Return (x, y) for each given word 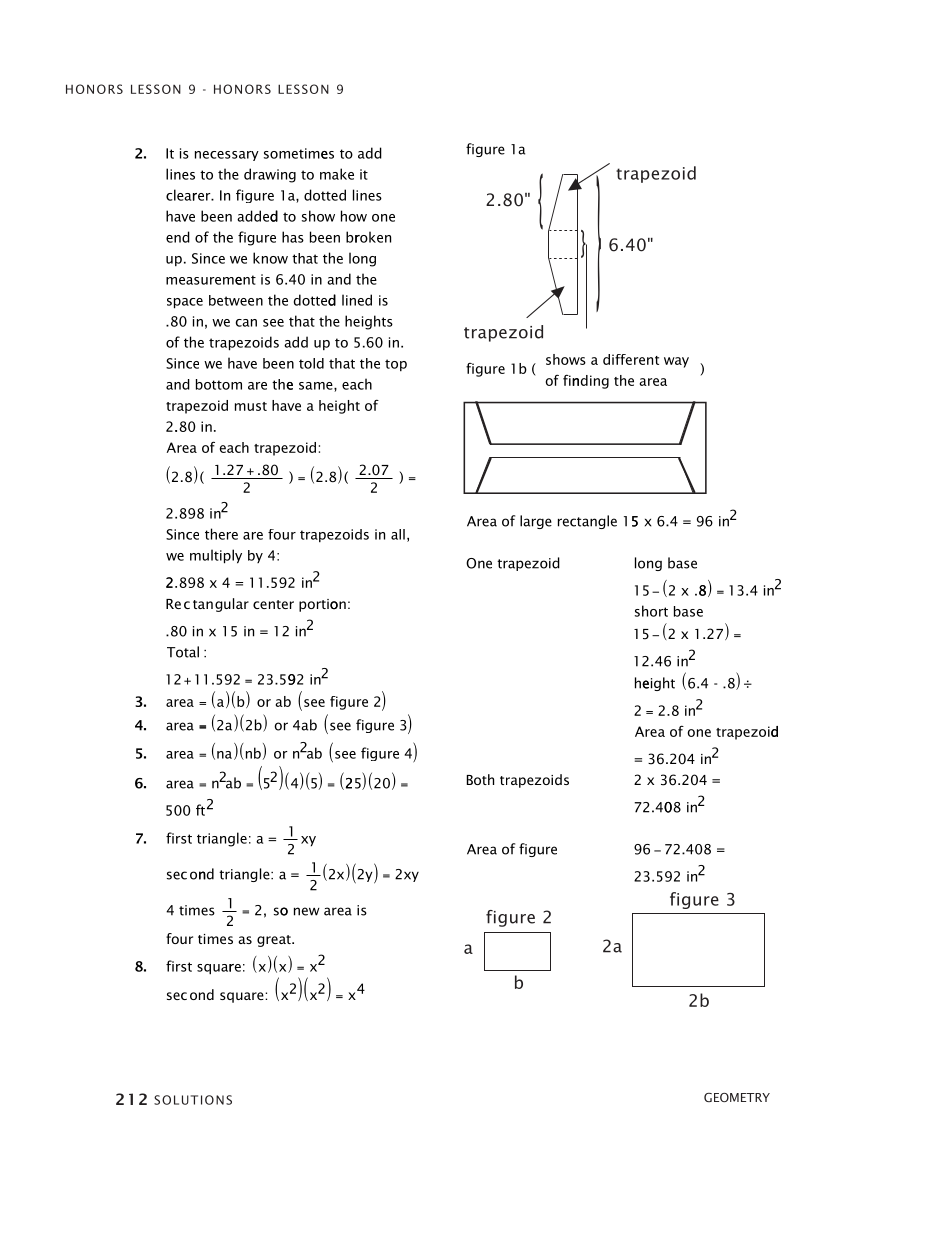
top (396, 365)
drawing (270, 175)
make (337, 174)
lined (357, 300)
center (273, 604)
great (275, 941)
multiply (216, 556)
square (243, 997)
